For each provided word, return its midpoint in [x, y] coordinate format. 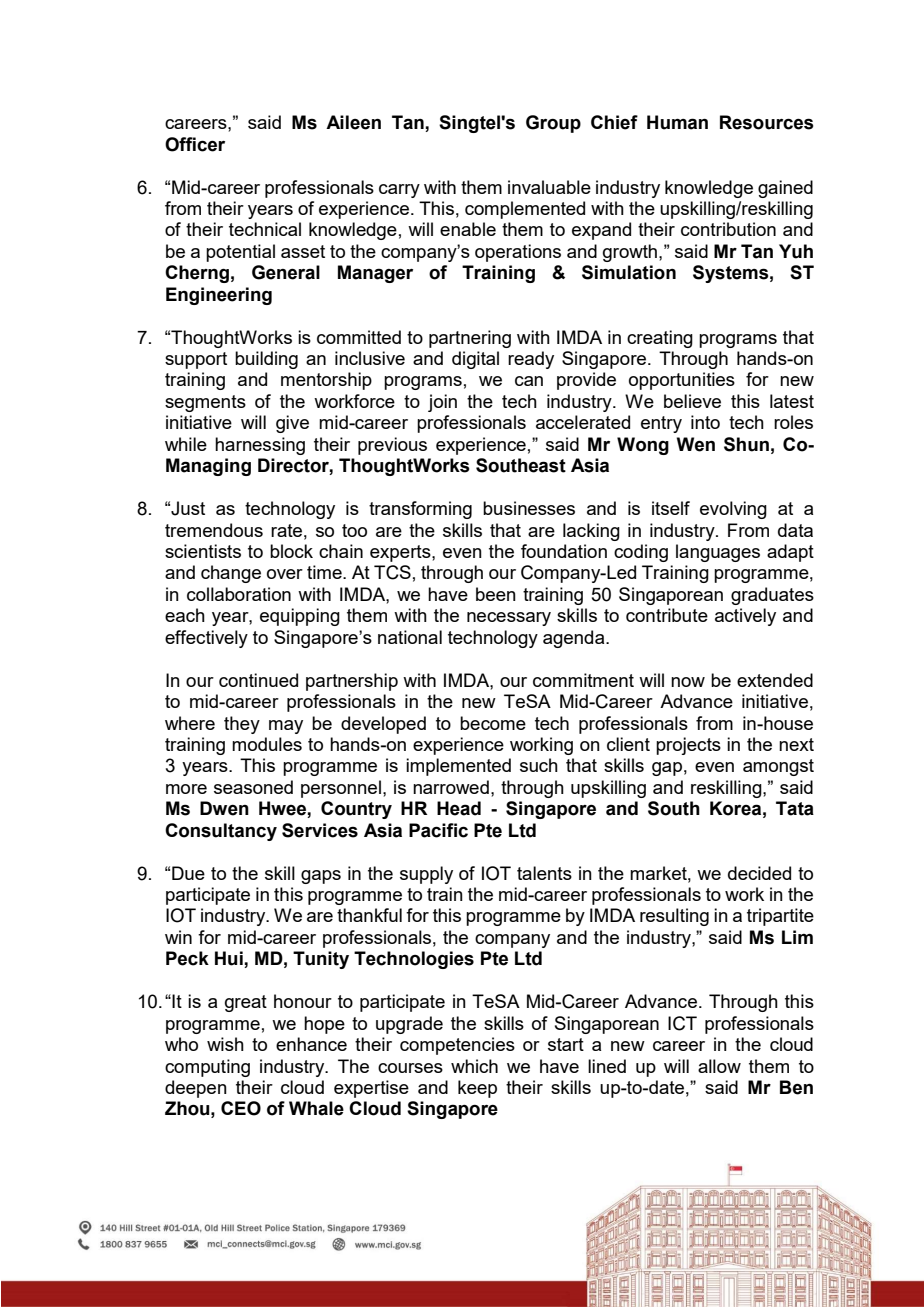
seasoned [253, 787]
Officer [195, 144]
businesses [529, 508]
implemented [458, 767]
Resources [767, 122]
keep [477, 1089]
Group [553, 124]
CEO [241, 1108]
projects [688, 746]
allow [719, 1066]
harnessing [260, 446]
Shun [746, 444]
